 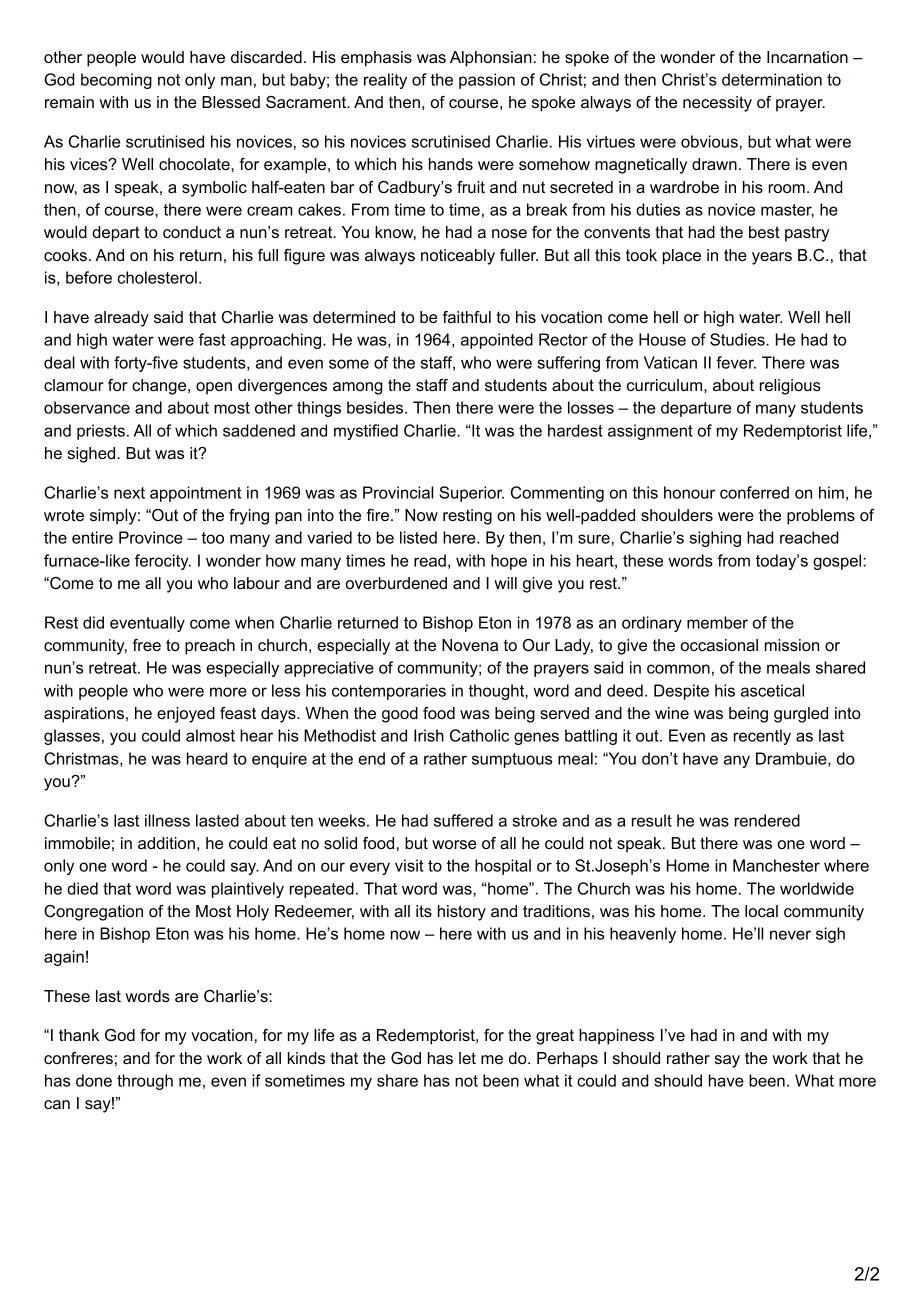 What do you see at coordinates (163, 562) in the document?
I see `ferocity` at bounding box center [163, 562].
